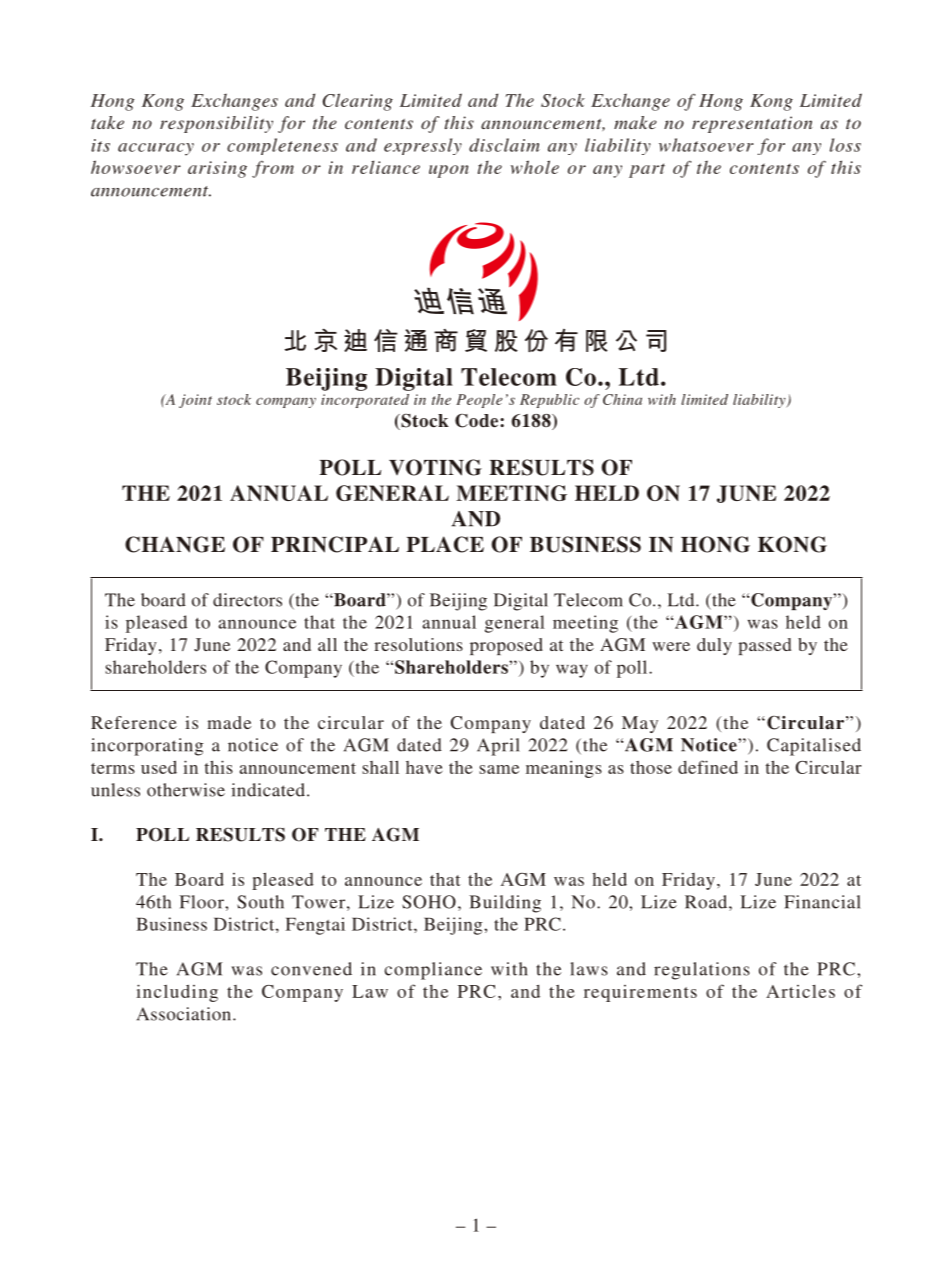  I want to click on disclaim, so click(504, 145).
